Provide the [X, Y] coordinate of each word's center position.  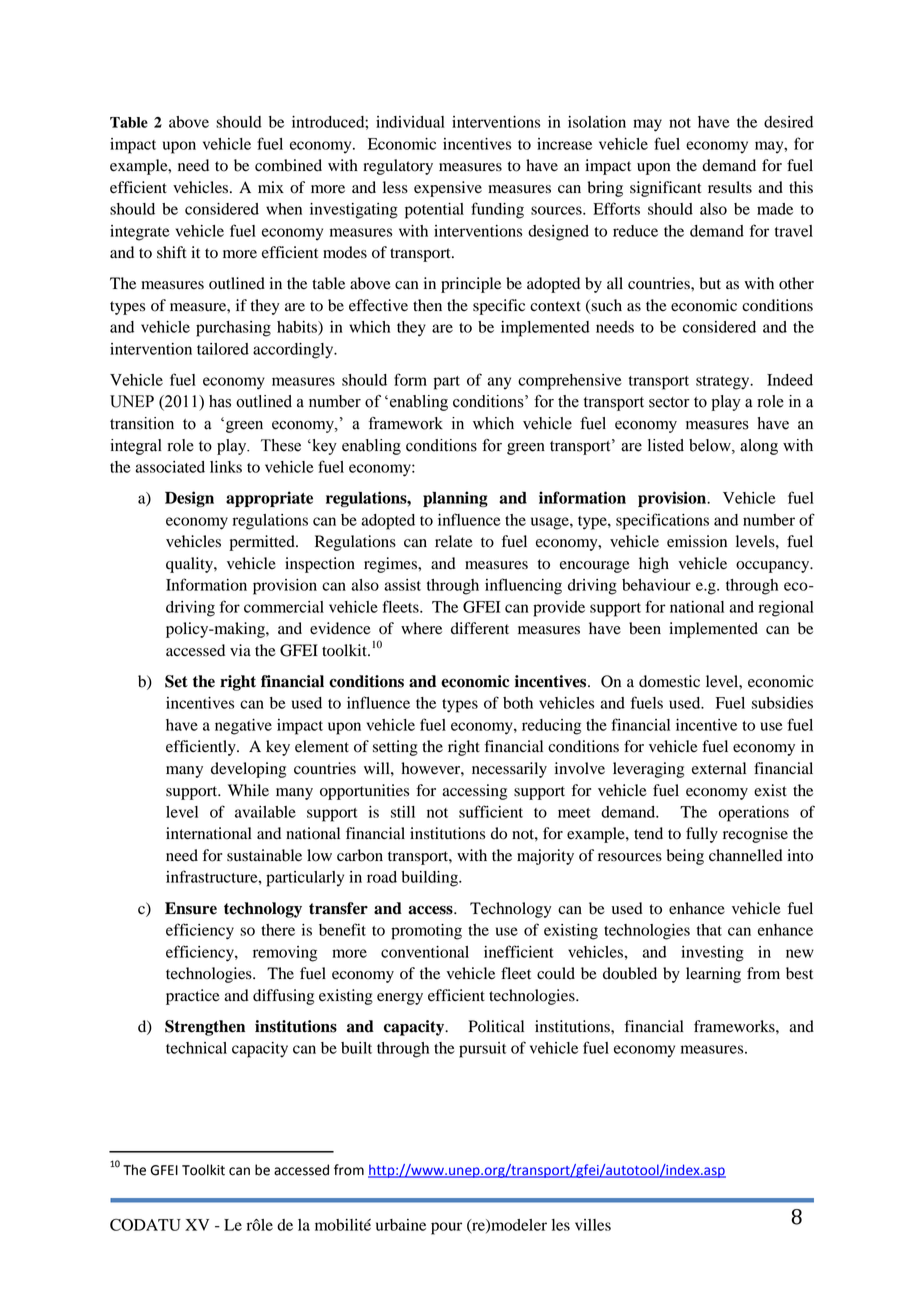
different [480, 628]
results [730, 187]
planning [455, 499]
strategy [724, 383]
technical [196, 1048]
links [226, 467]
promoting [426, 932]
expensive [448, 189]
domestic [669, 681]
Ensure [191, 908]
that [709, 930]
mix [271, 187]
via [240, 650]
